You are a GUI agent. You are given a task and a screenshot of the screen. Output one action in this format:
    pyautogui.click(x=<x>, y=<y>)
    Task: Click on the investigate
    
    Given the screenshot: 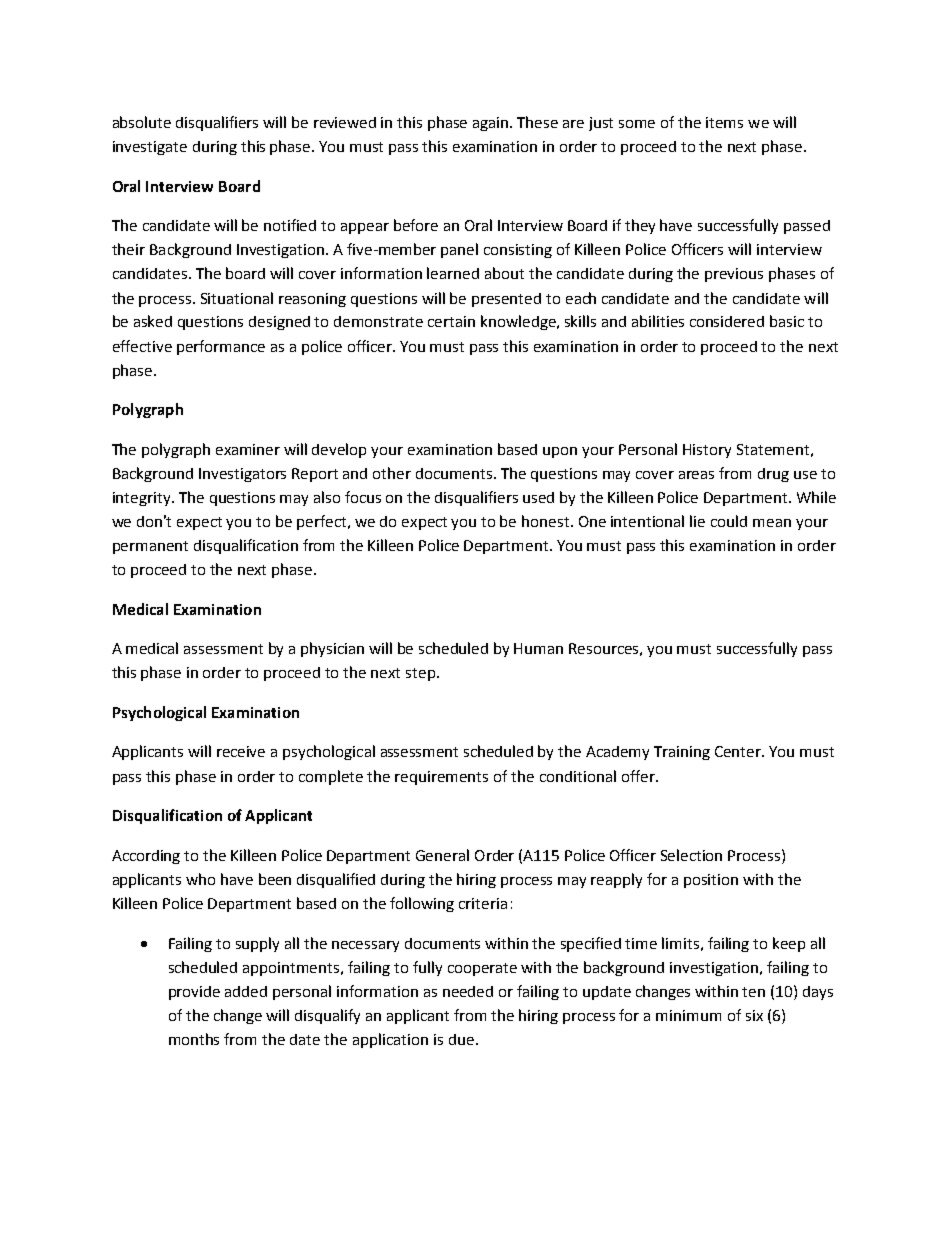 What is the action you would take?
    pyautogui.click(x=150, y=148)
